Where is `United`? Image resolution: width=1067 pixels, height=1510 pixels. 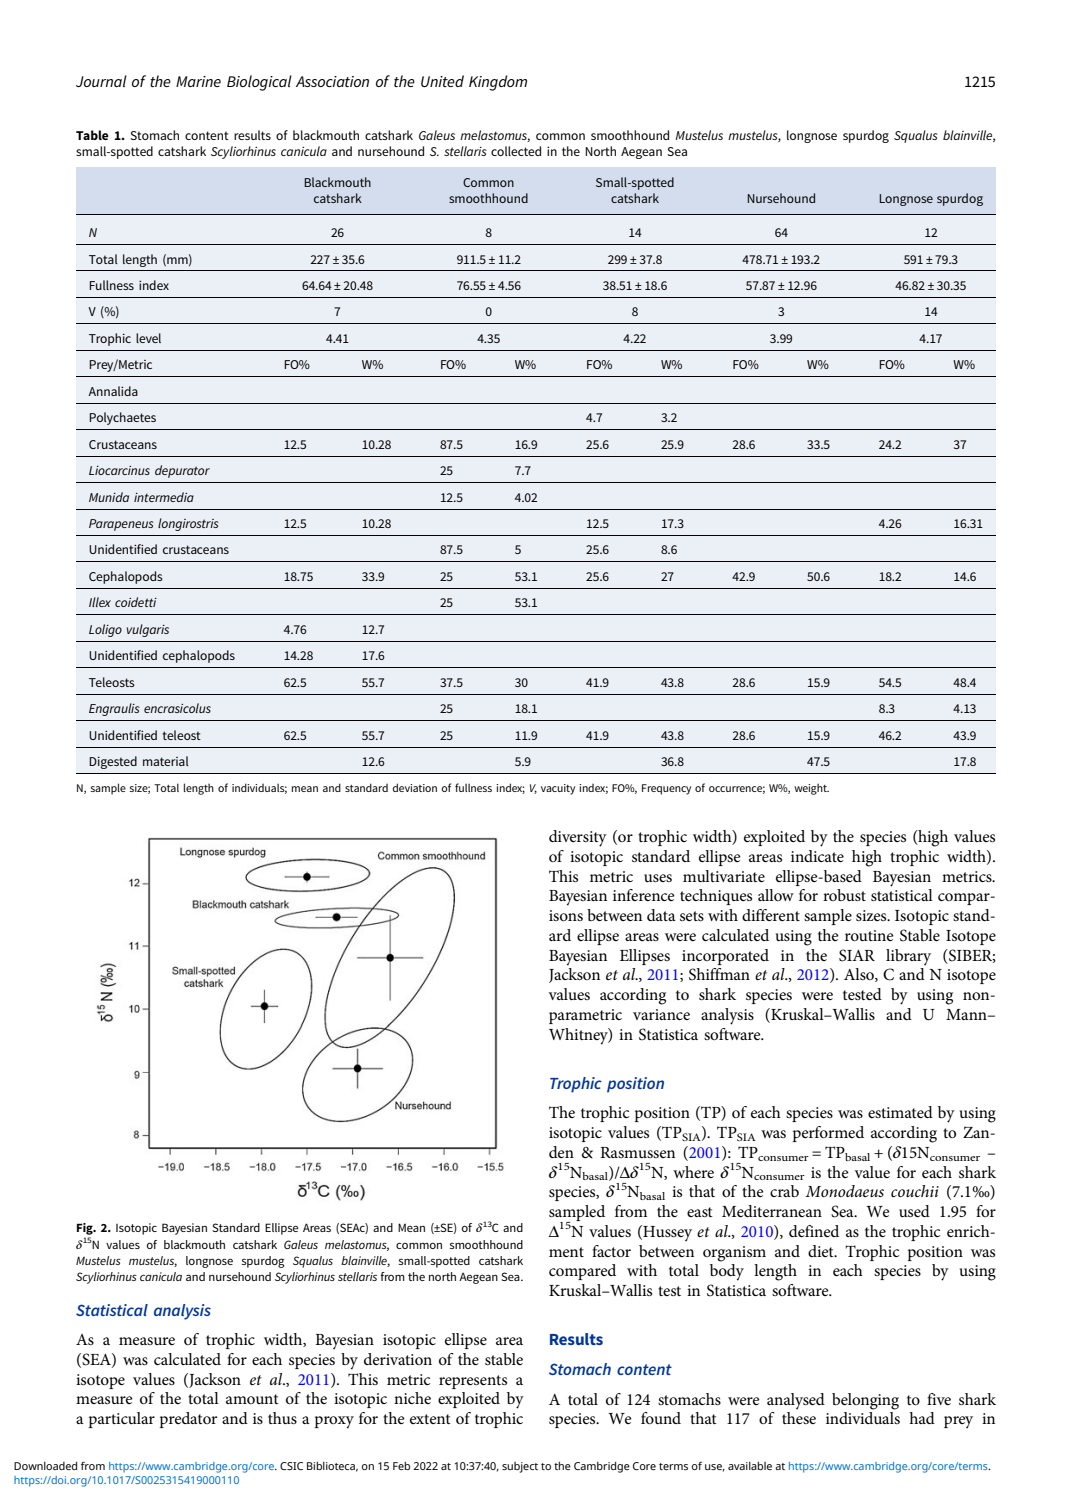
United is located at coordinates (442, 81).
